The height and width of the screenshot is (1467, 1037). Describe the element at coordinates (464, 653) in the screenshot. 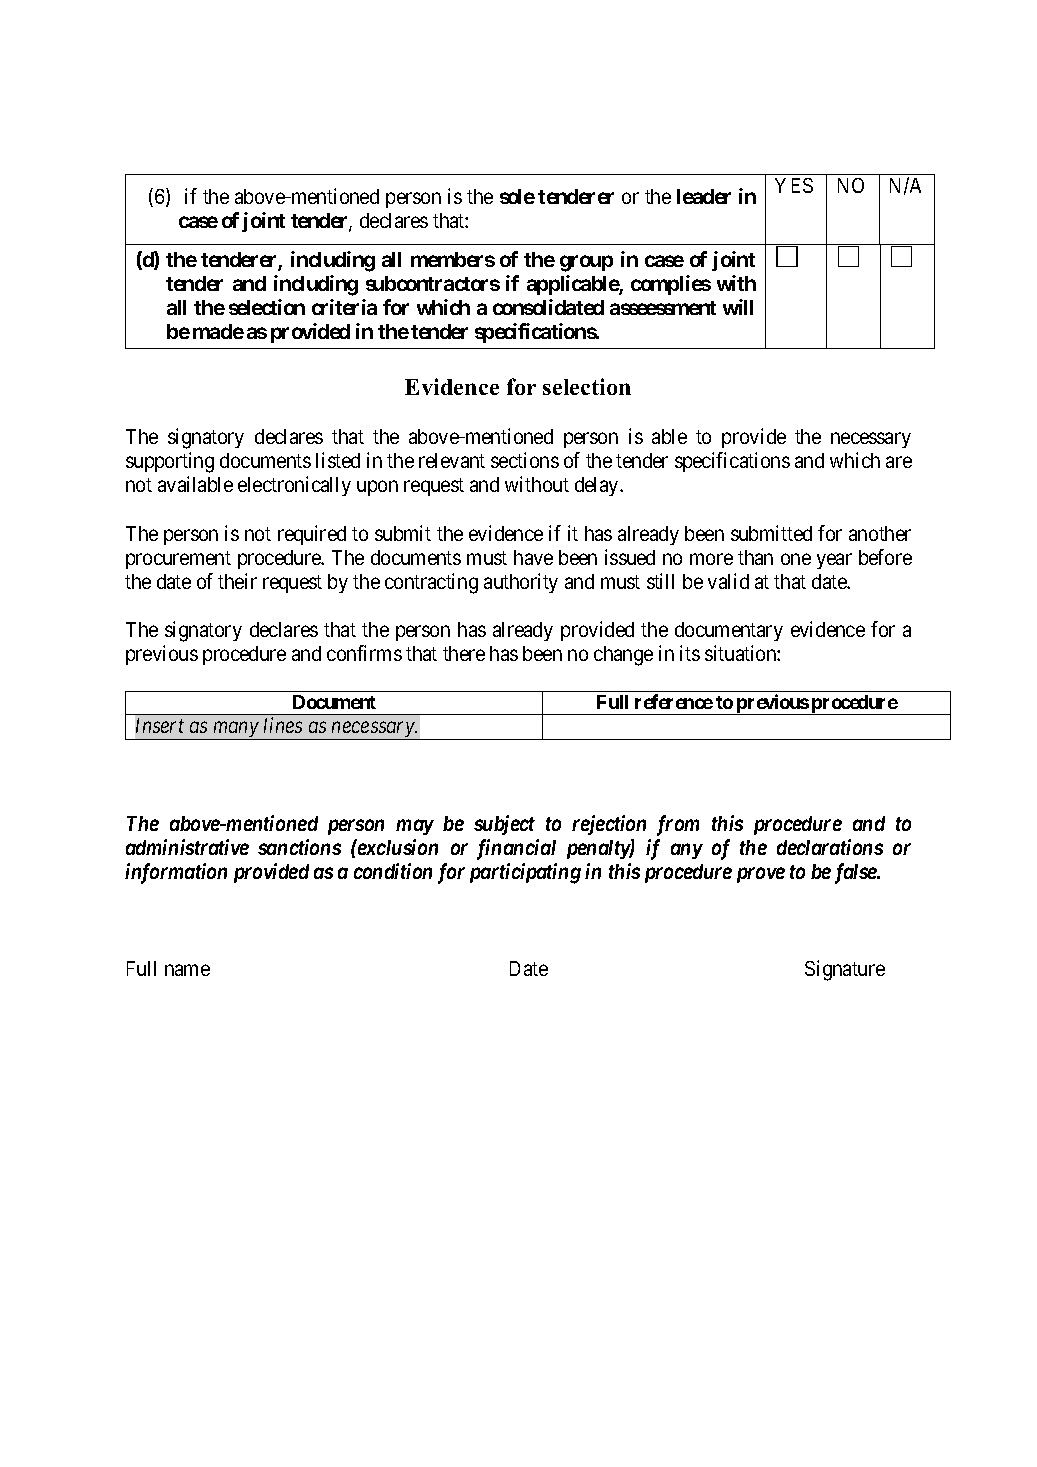

I see `there` at that location.
